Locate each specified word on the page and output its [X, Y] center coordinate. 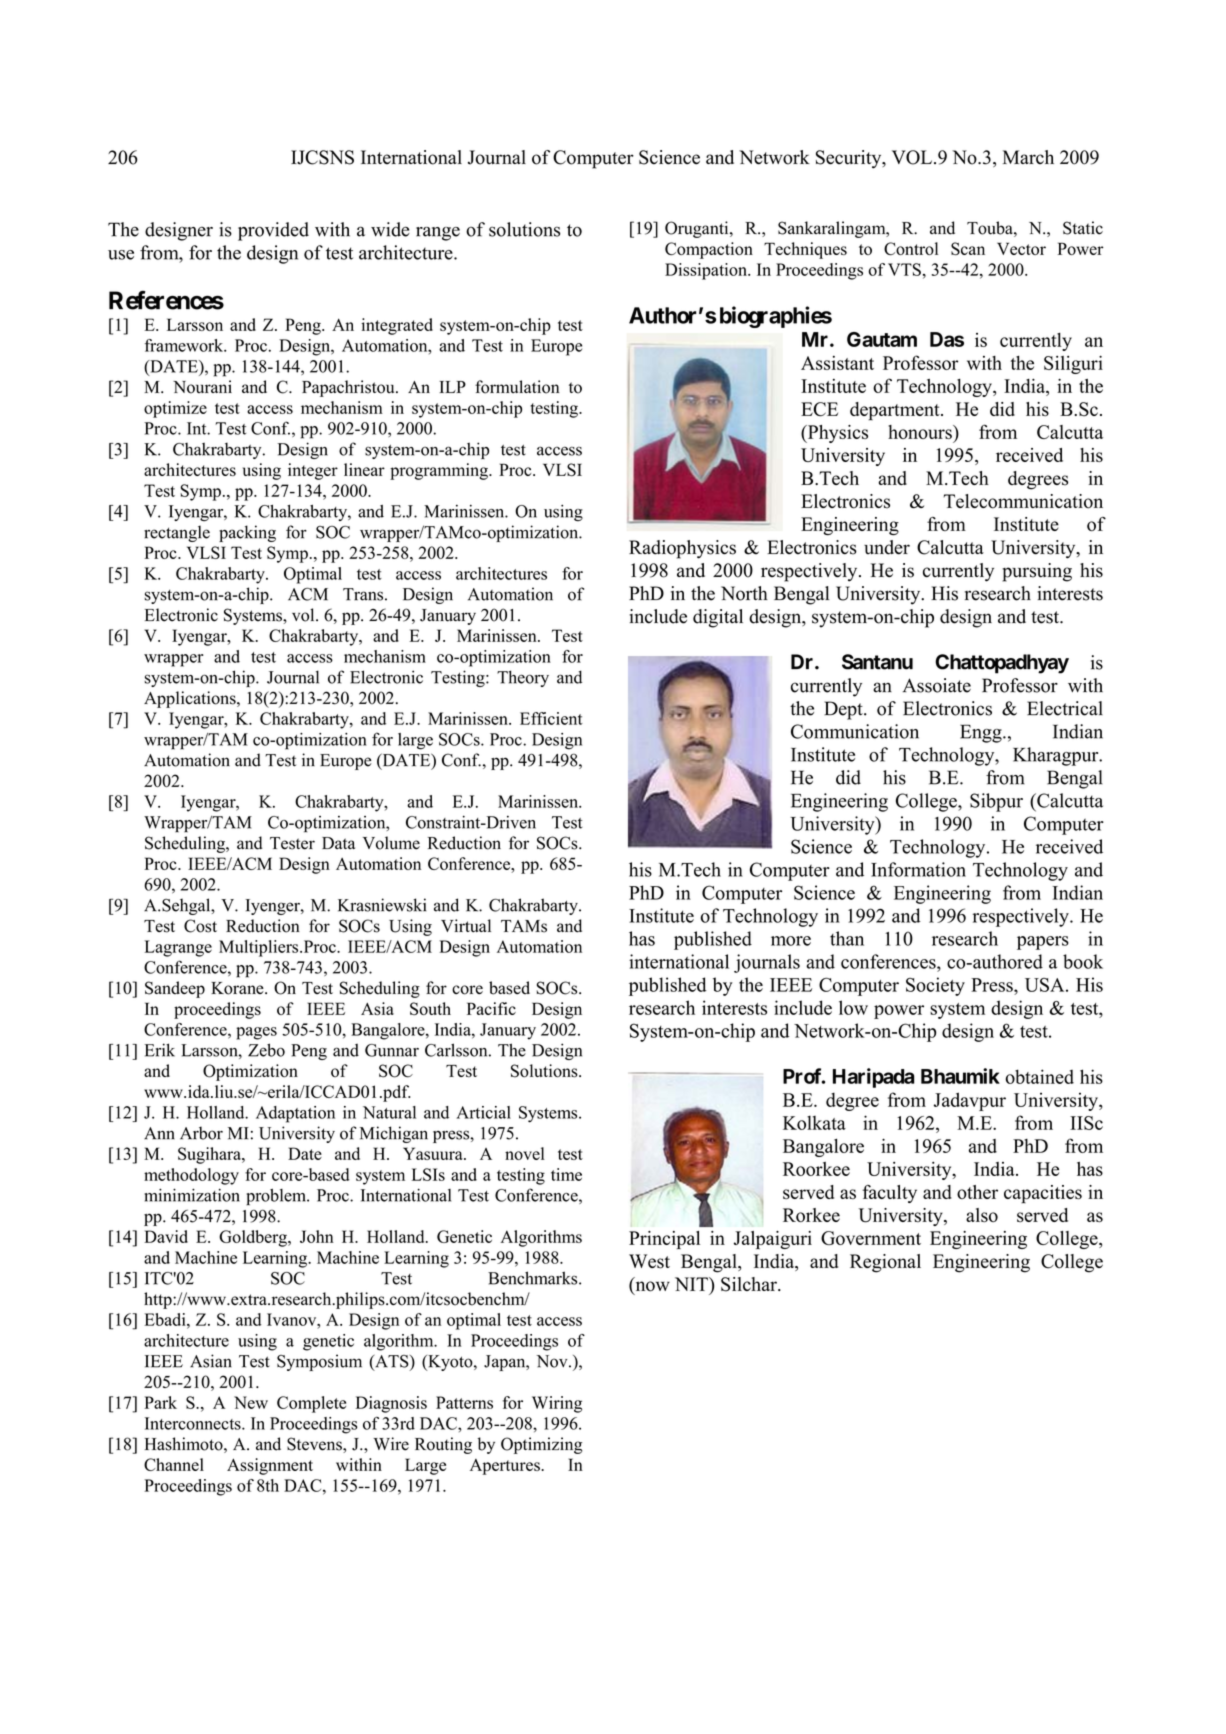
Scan [968, 248]
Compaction [709, 250]
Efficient [551, 718]
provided [273, 231]
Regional [885, 1263]
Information [918, 869]
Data [338, 843]
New [251, 1402]
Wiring [557, 1404]
